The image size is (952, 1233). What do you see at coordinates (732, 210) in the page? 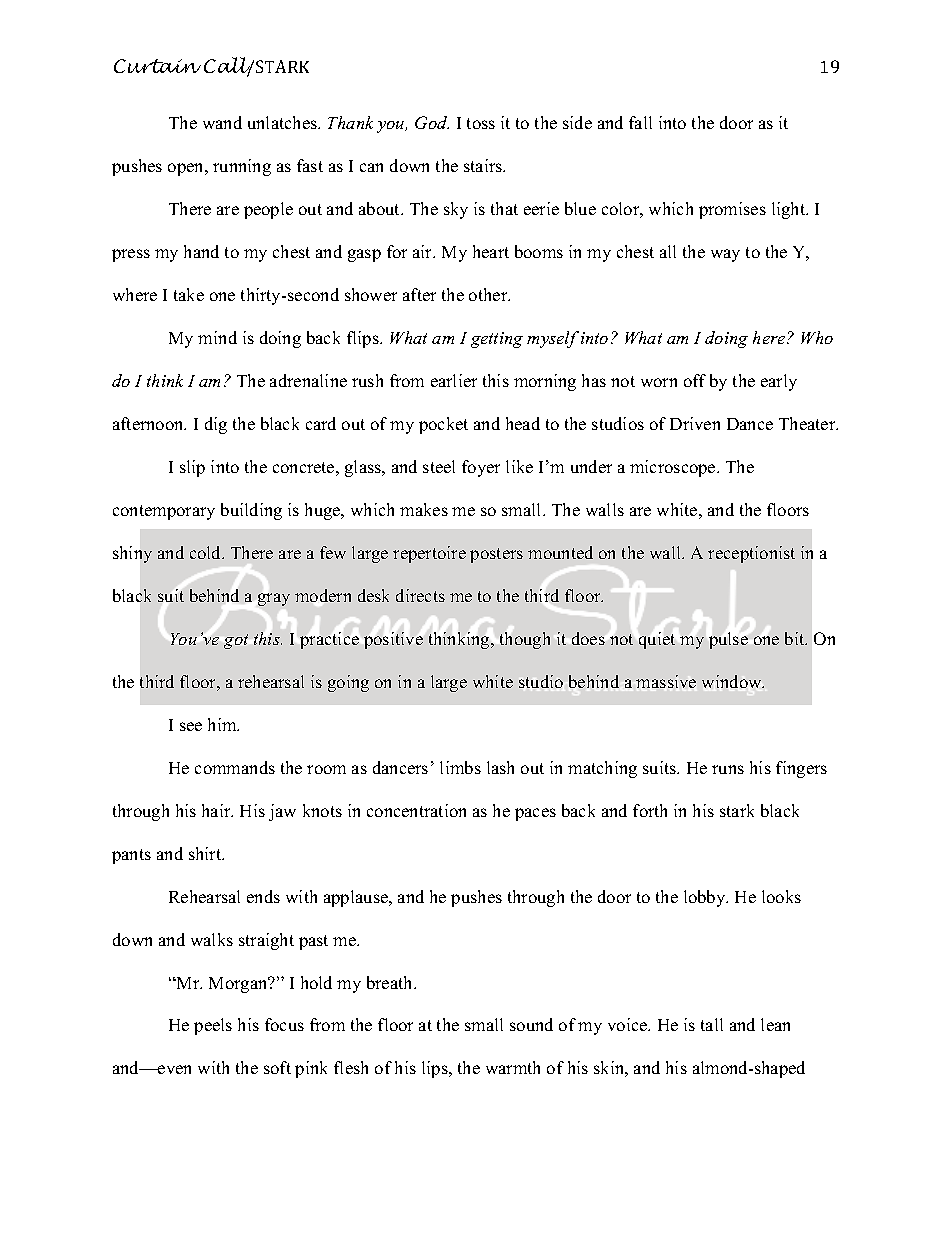
I see `promises` at bounding box center [732, 210].
